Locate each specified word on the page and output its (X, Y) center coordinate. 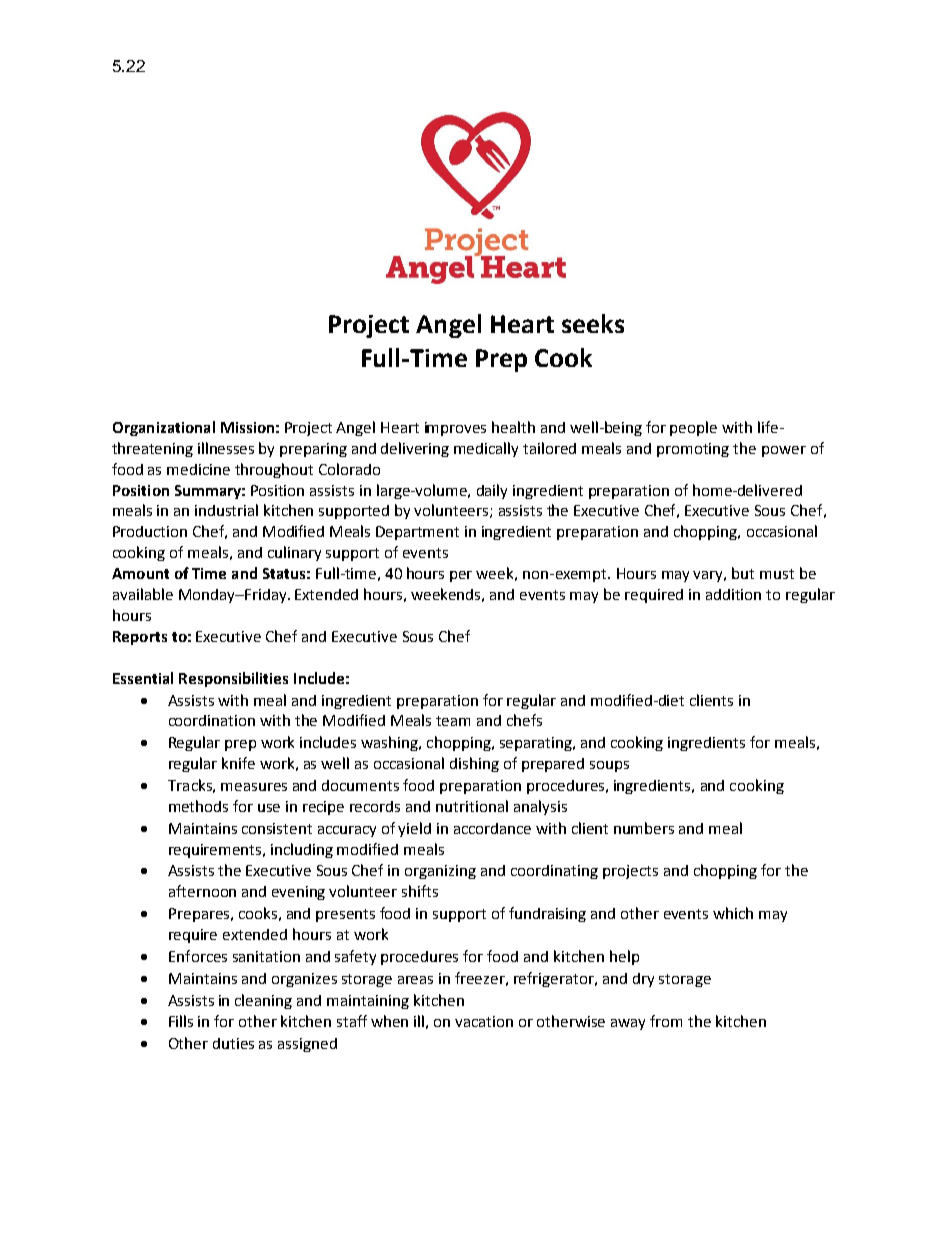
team (453, 721)
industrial (226, 510)
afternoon (202, 891)
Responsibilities (233, 679)
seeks (593, 323)
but (743, 573)
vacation (484, 1021)
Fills (181, 1021)
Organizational (164, 428)
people (693, 428)
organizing (440, 872)
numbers (644, 828)
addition (733, 594)
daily (492, 491)
